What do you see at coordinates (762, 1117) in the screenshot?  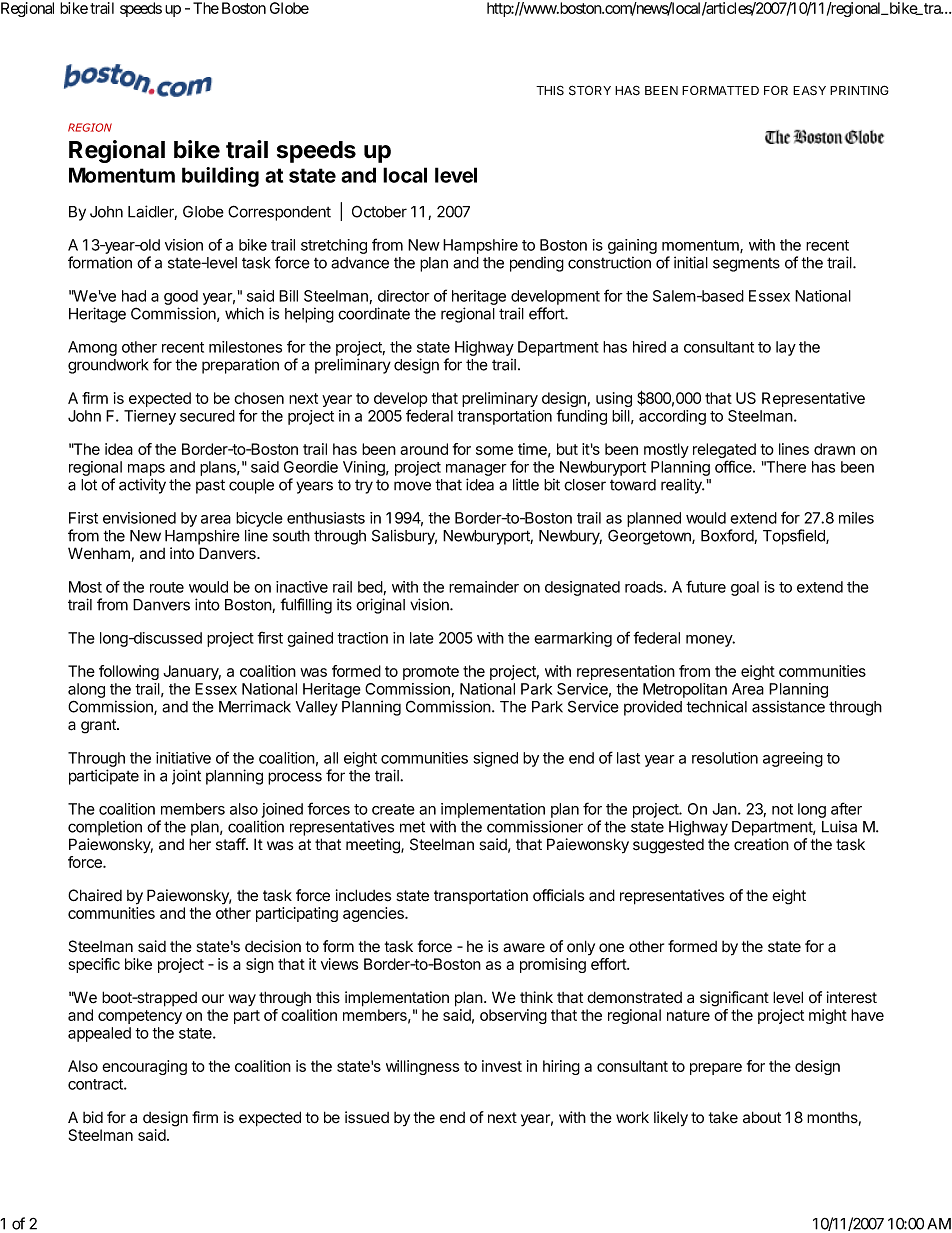 I see `about` at bounding box center [762, 1117].
